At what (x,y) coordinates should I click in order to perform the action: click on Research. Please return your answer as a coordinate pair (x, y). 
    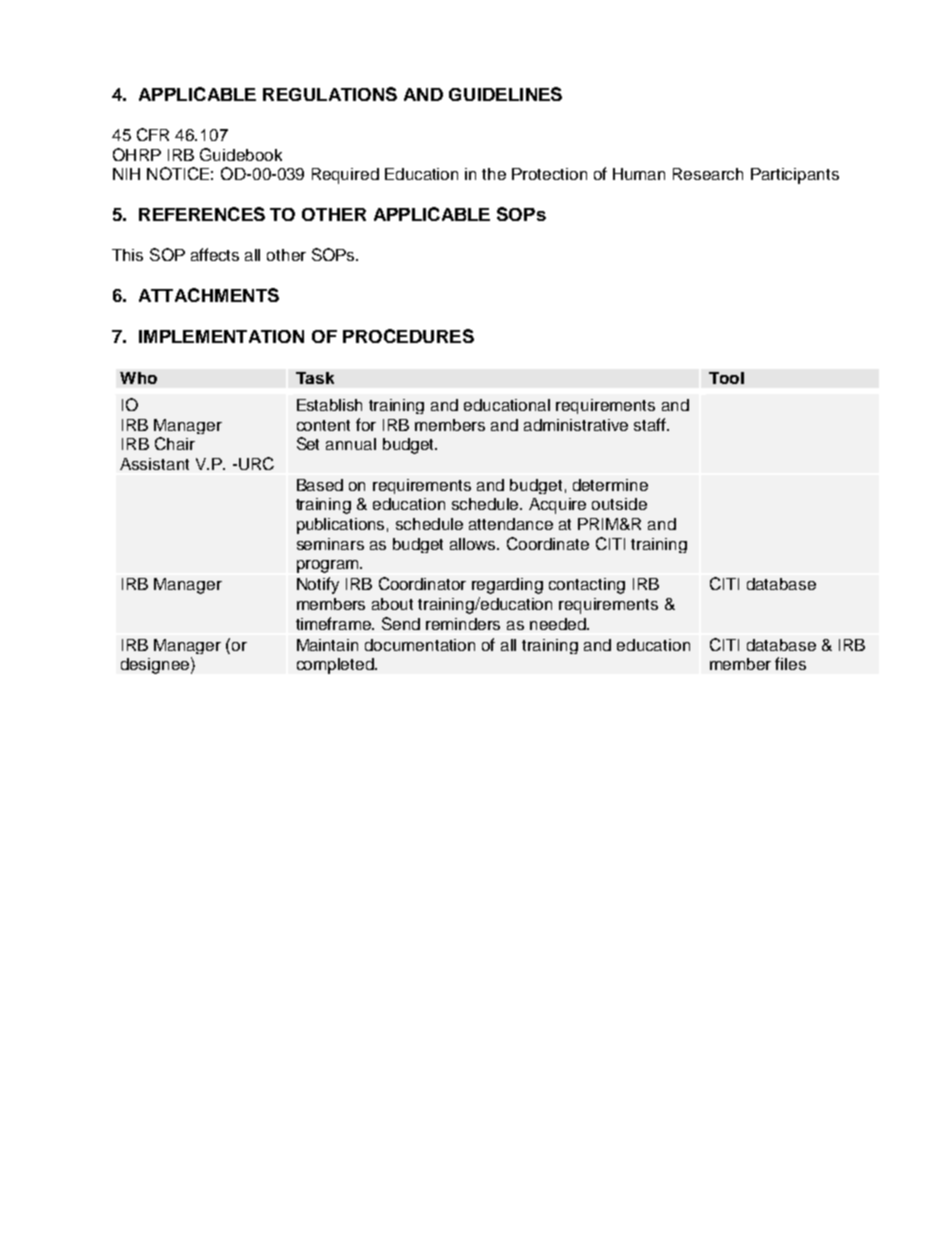
    Looking at the image, I should click on (708, 174).
